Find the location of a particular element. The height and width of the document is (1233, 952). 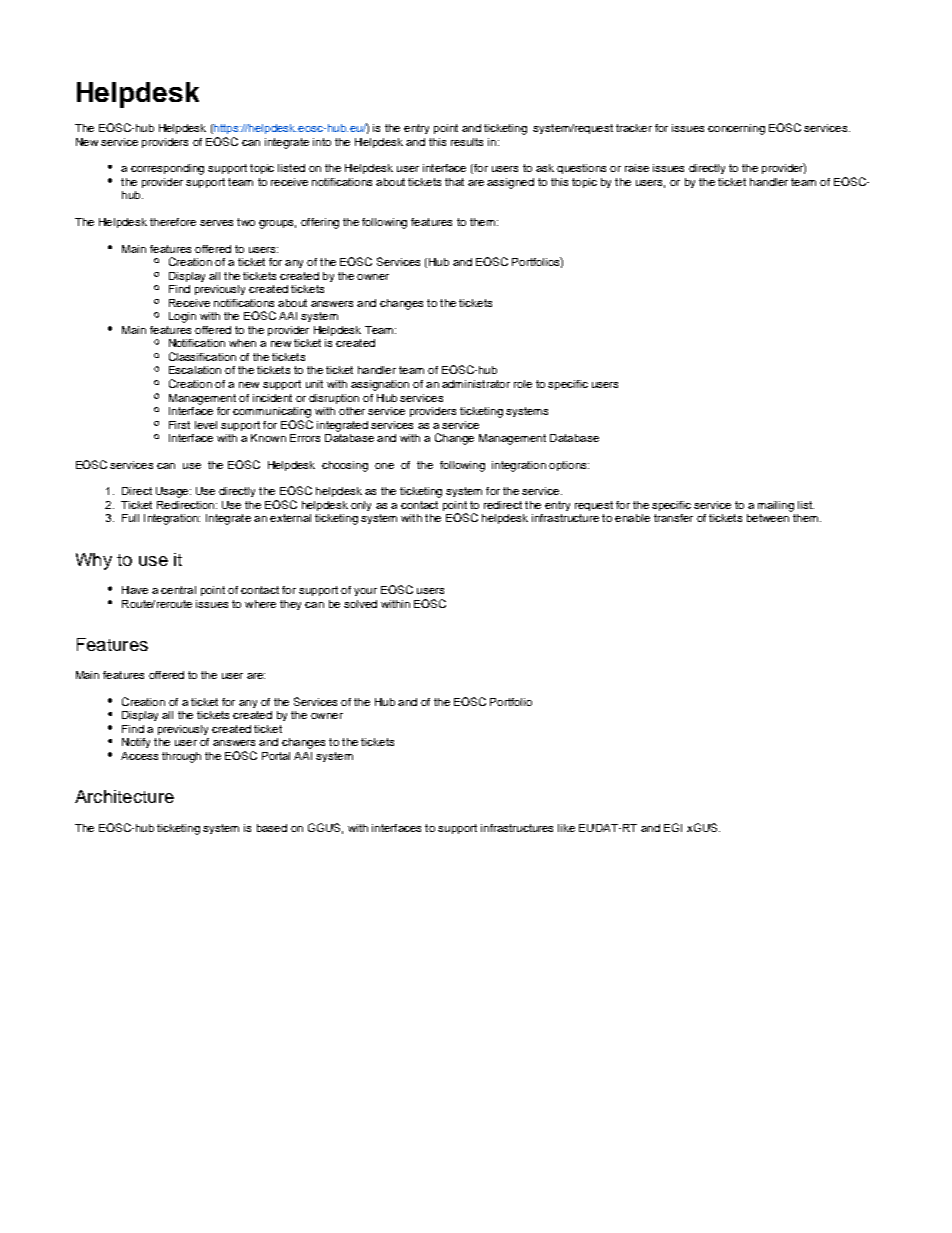

transfer is located at coordinates (673, 518).
